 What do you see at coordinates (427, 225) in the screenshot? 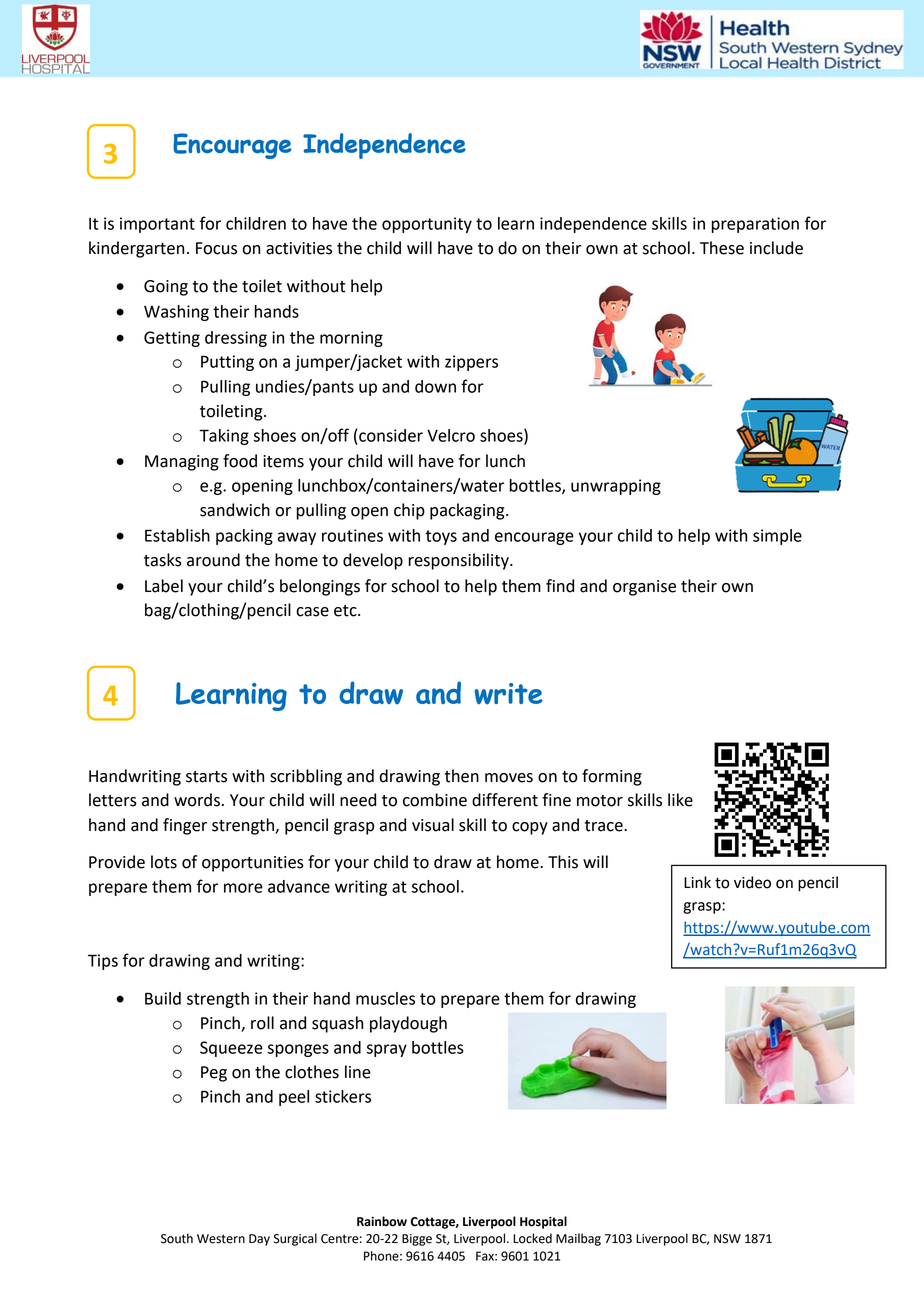
I see `opportunity` at bounding box center [427, 225].
